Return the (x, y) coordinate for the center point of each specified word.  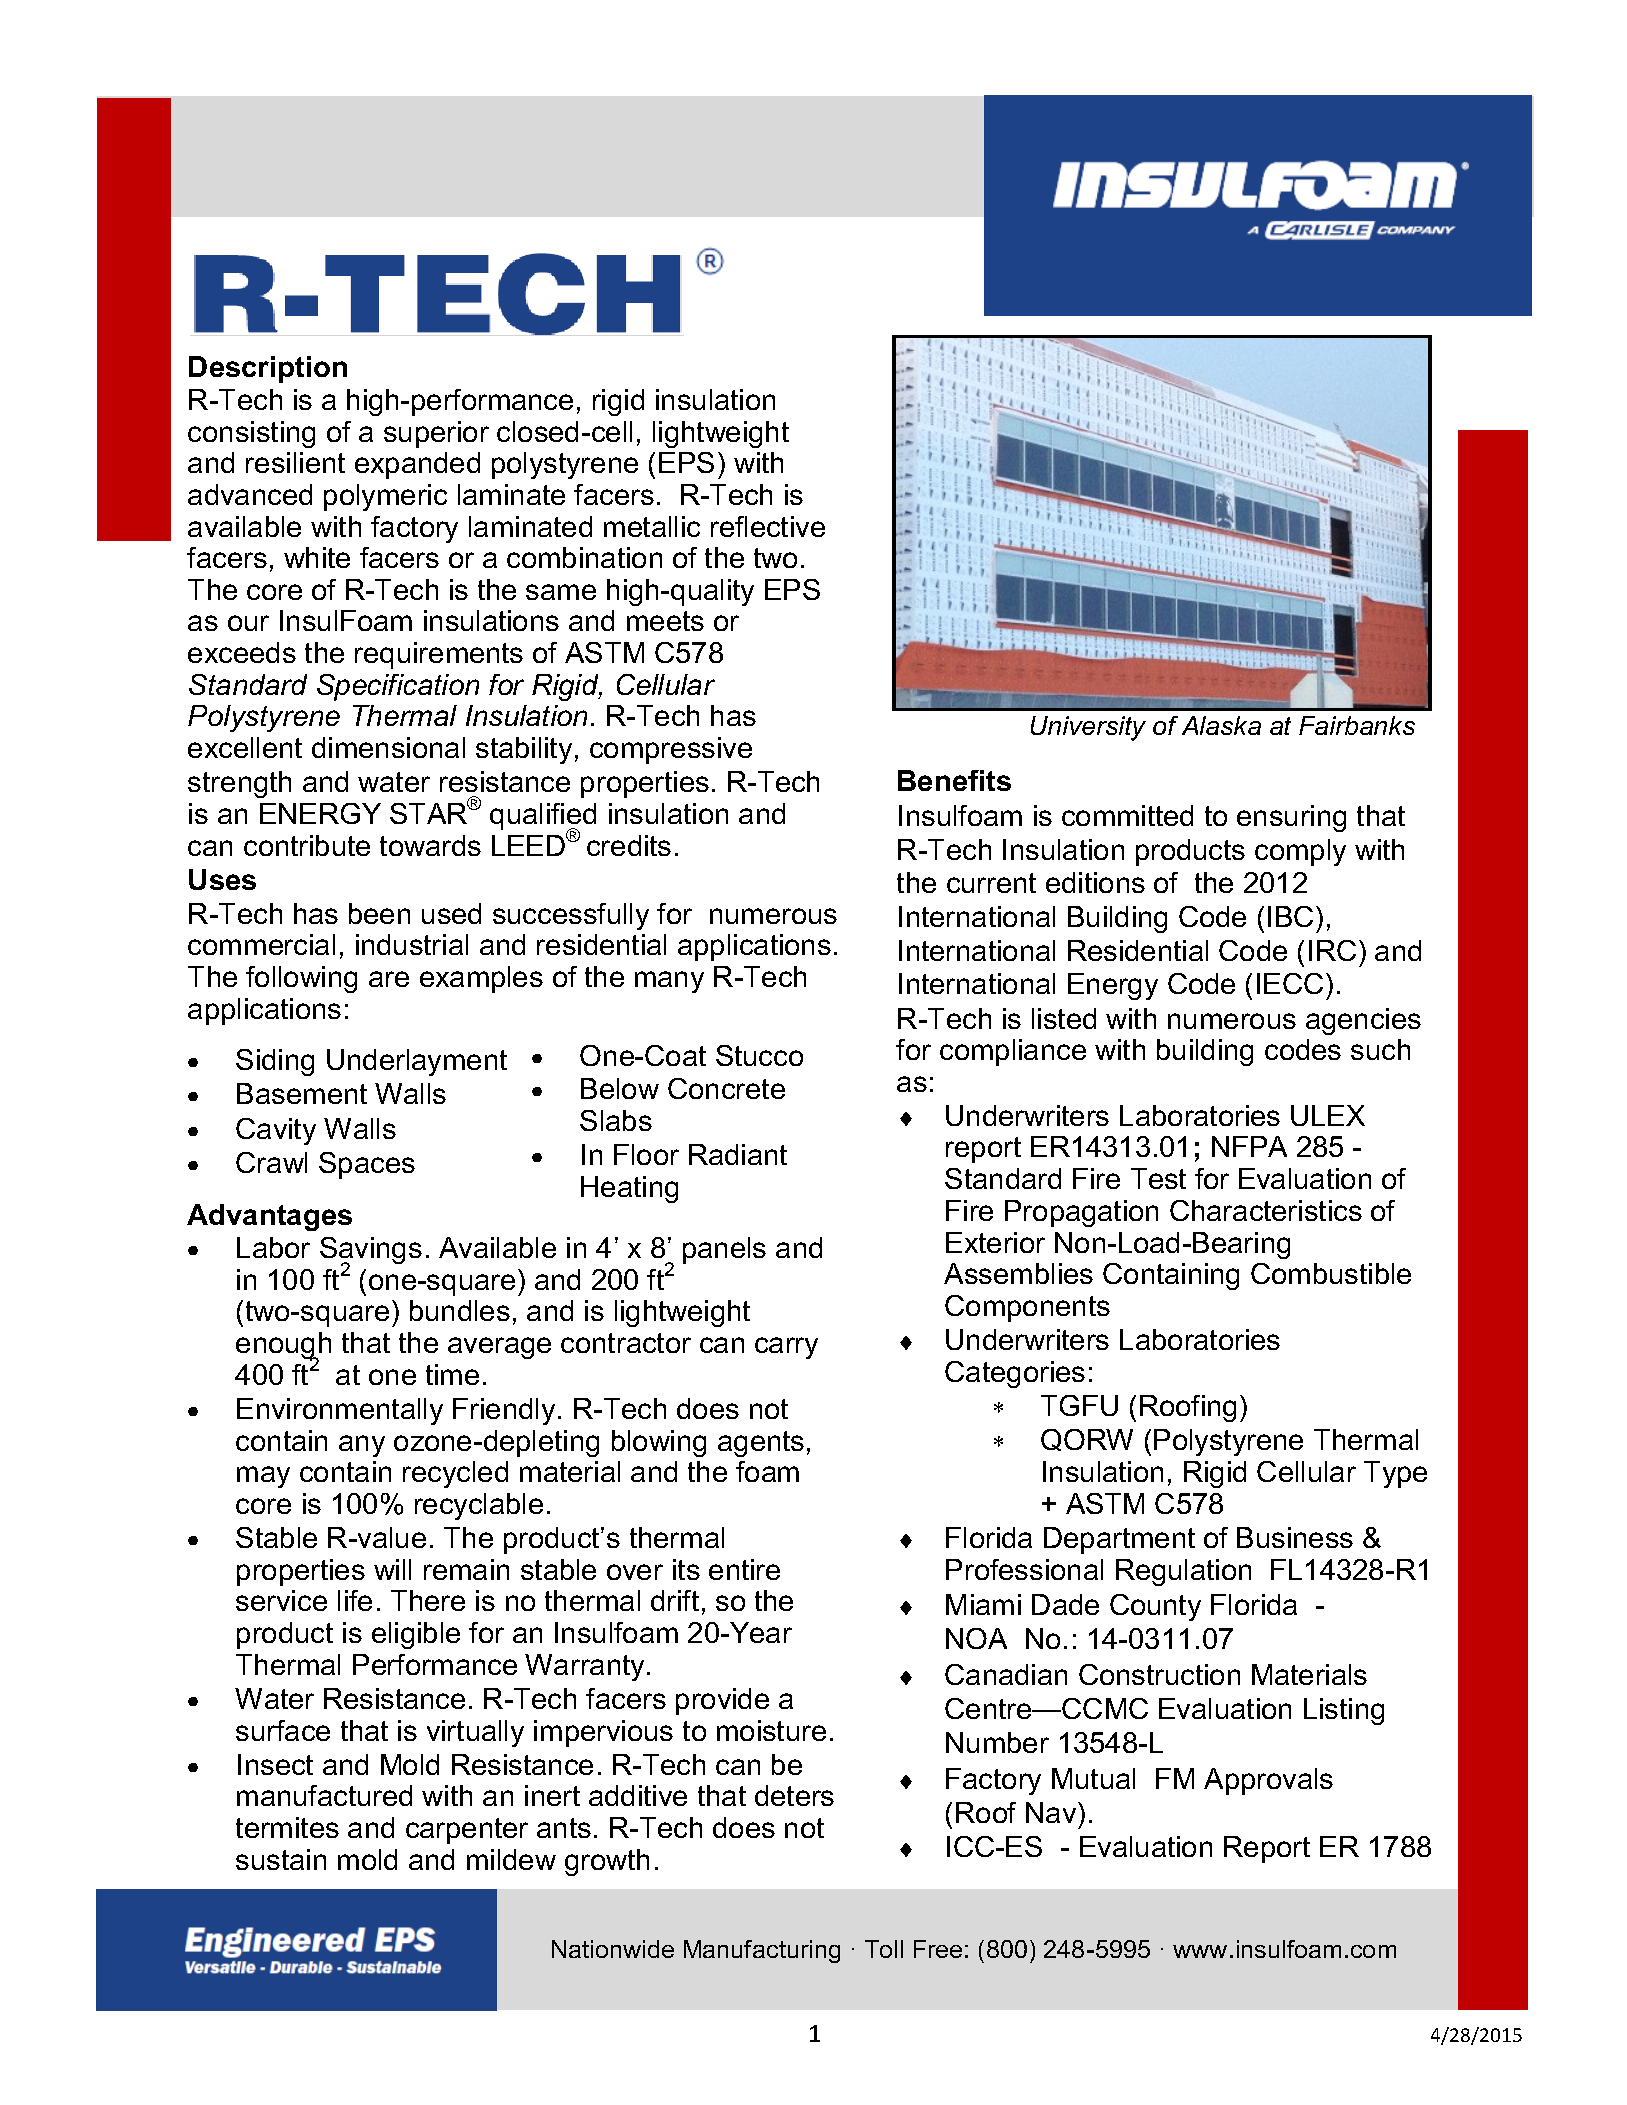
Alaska (1221, 725)
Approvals (1268, 1781)
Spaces (367, 1165)
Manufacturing (762, 1951)
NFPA (1249, 1146)
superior (436, 434)
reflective (768, 526)
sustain (281, 1859)
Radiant (738, 1154)
